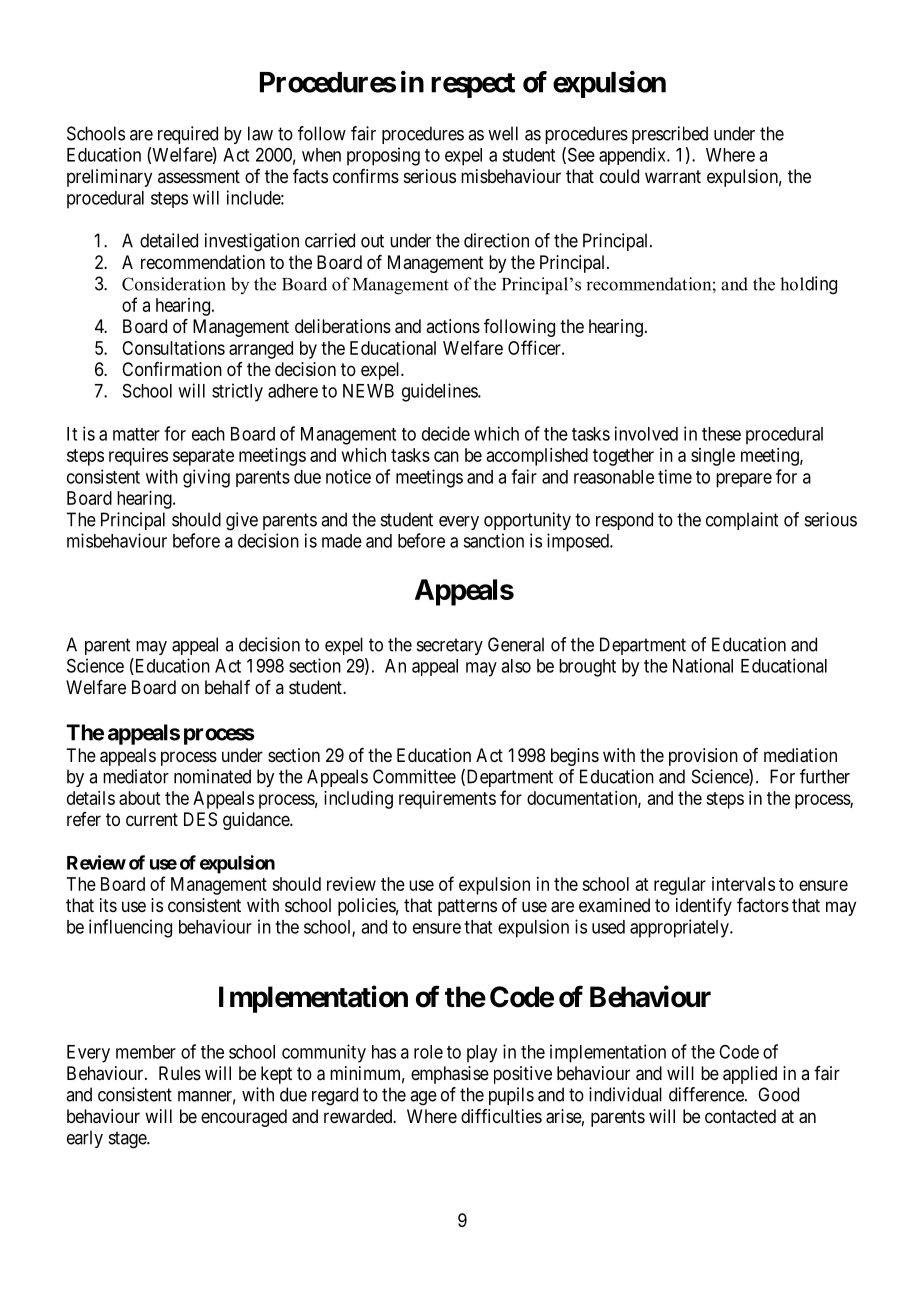 The height and width of the page is (1308, 924). What do you see at coordinates (743, 884) in the page?
I see `intervals` at bounding box center [743, 884].
